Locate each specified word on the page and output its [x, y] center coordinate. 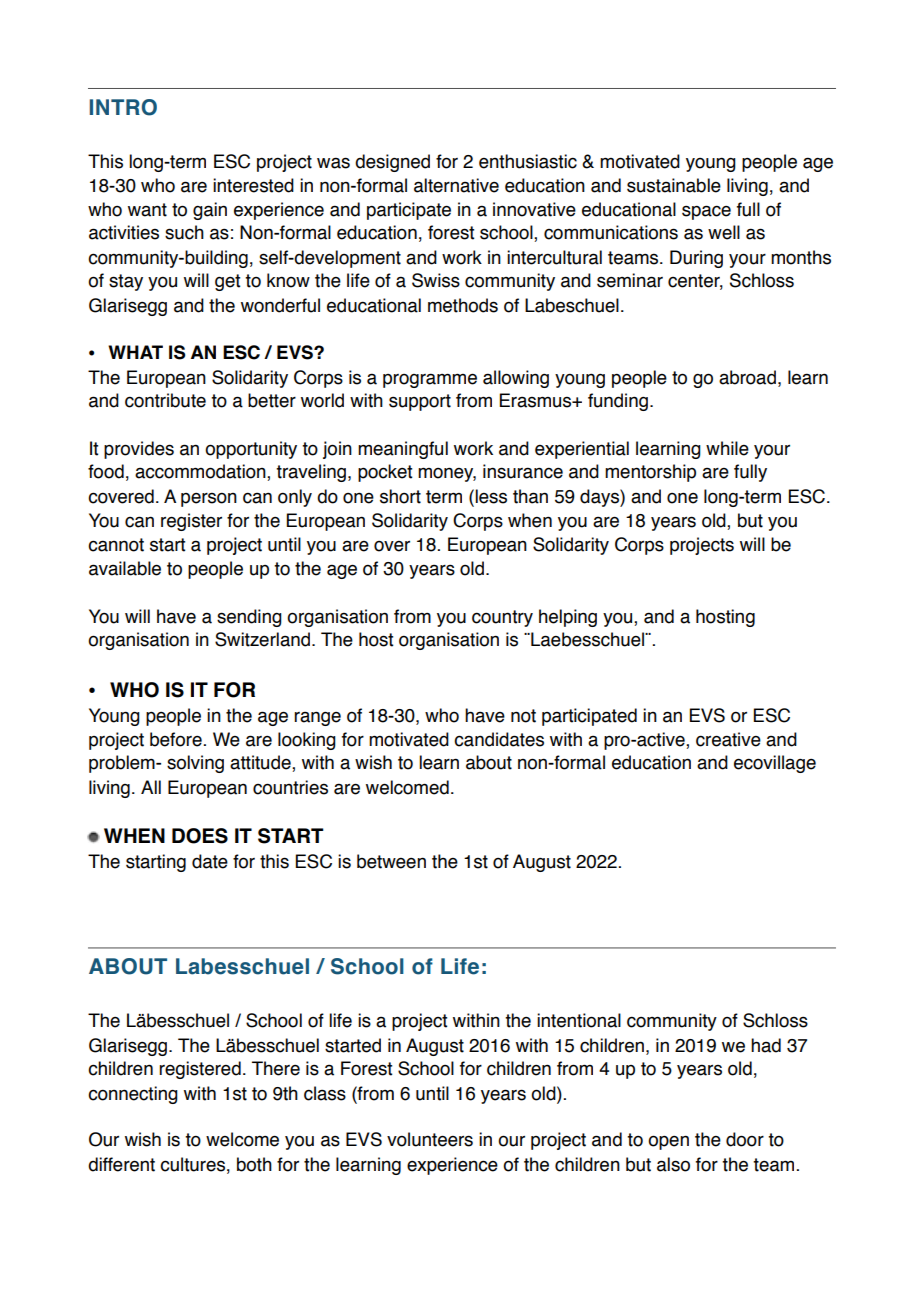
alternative [456, 185]
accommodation [201, 471]
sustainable [674, 185]
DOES [200, 836]
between [391, 861]
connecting [133, 1095]
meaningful [403, 450]
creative [728, 739]
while [727, 448]
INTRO [123, 107]
